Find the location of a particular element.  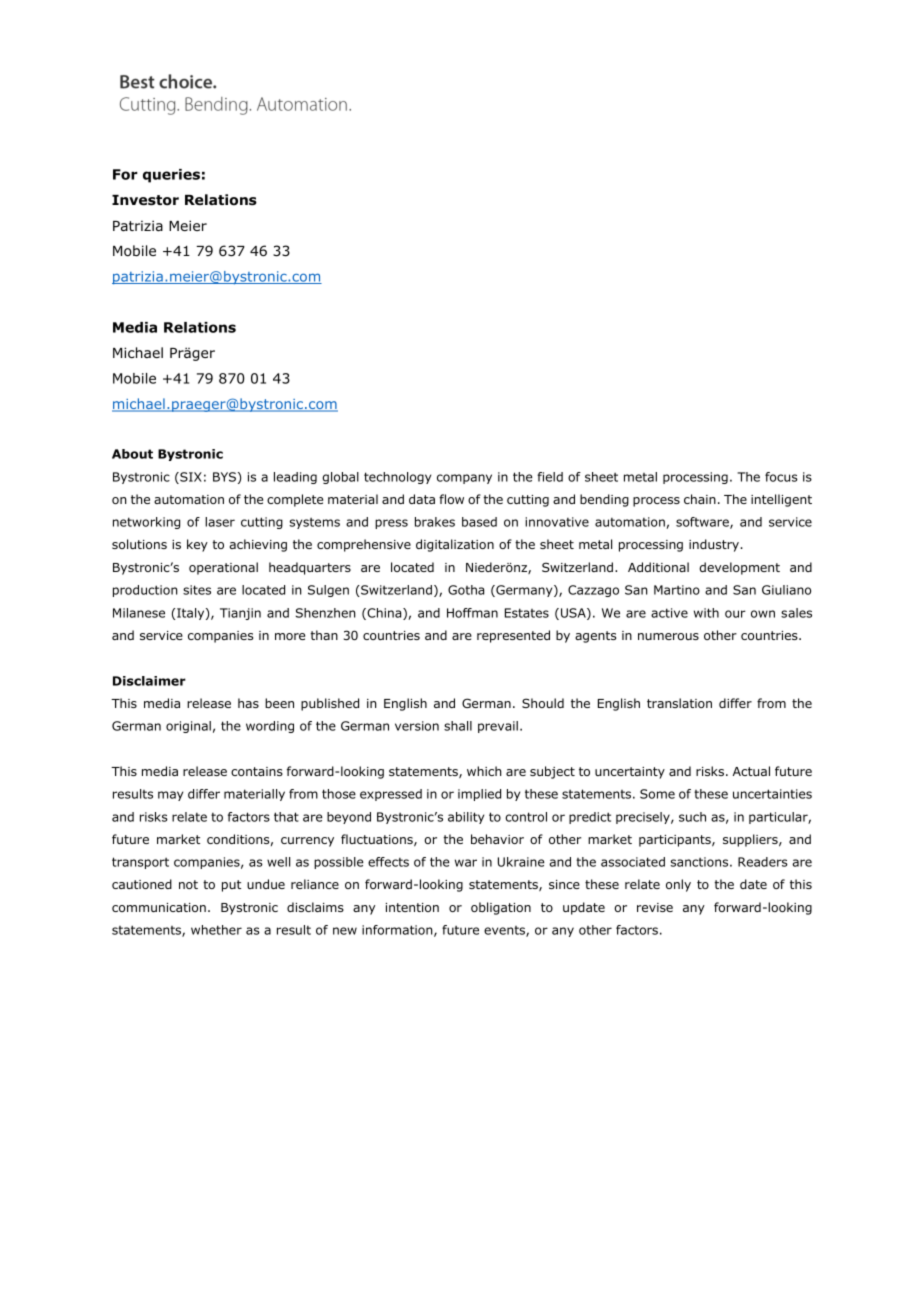

key is located at coordinates (197, 545).
